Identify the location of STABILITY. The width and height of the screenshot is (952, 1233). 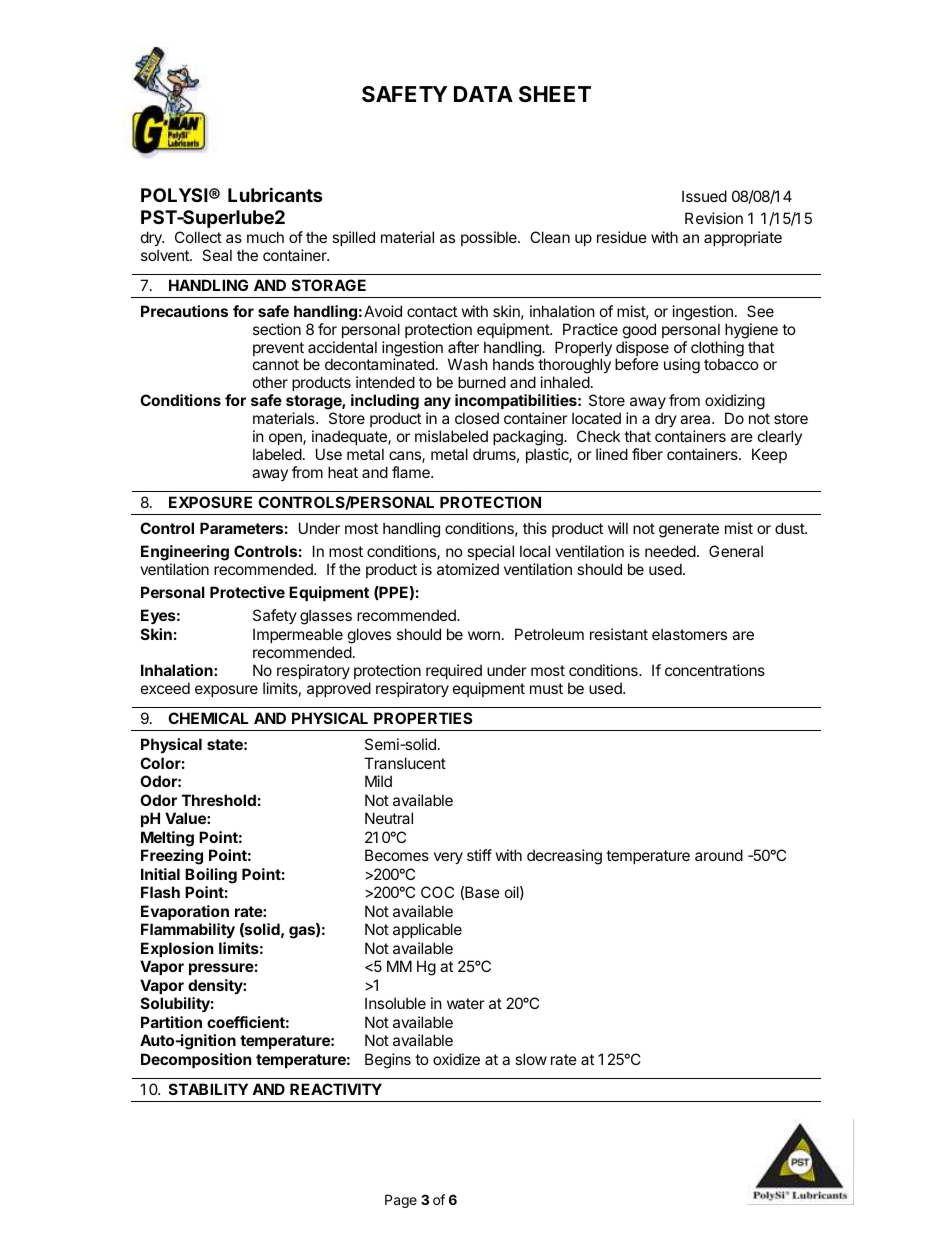
(208, 1089).
